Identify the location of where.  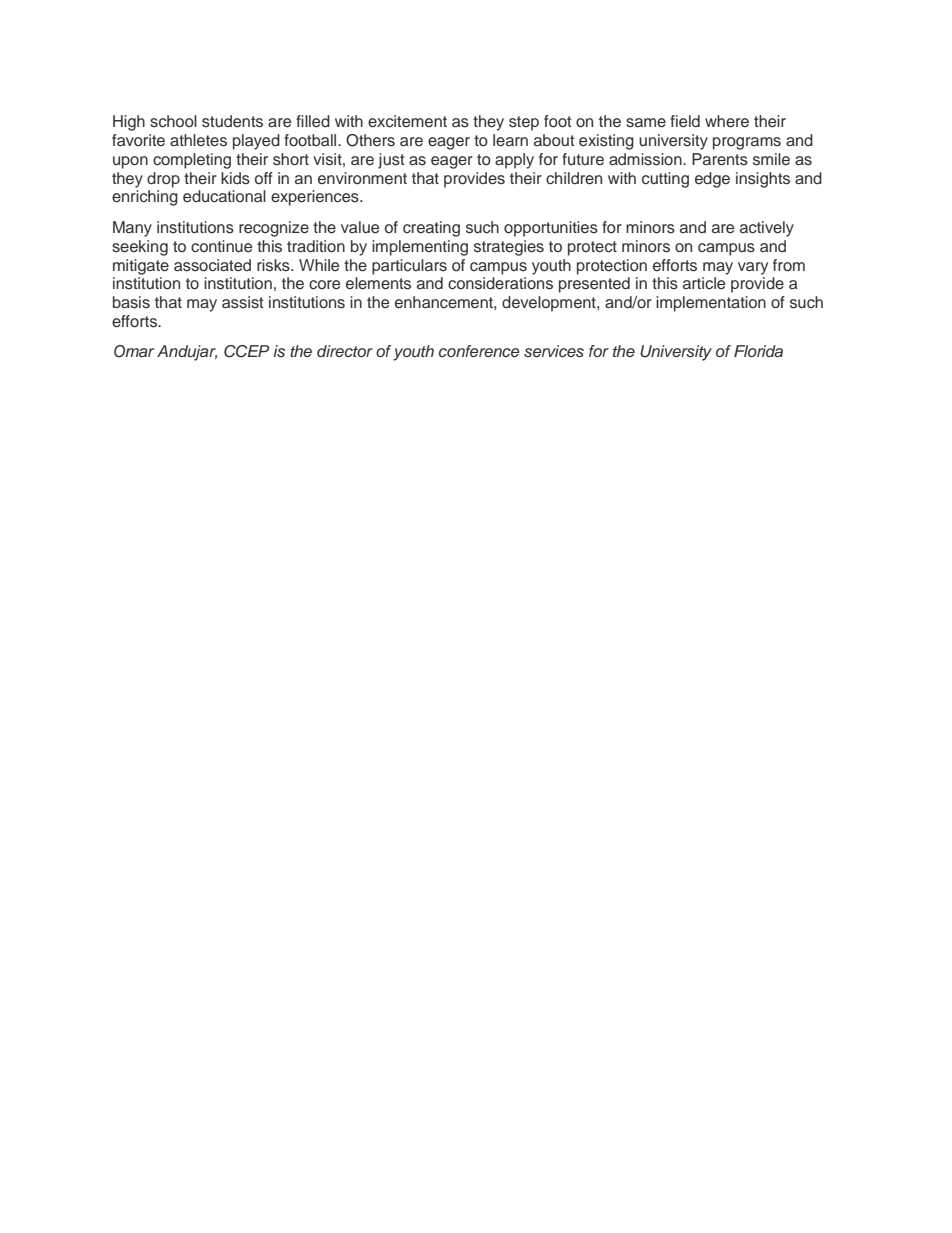
(727, 121).
